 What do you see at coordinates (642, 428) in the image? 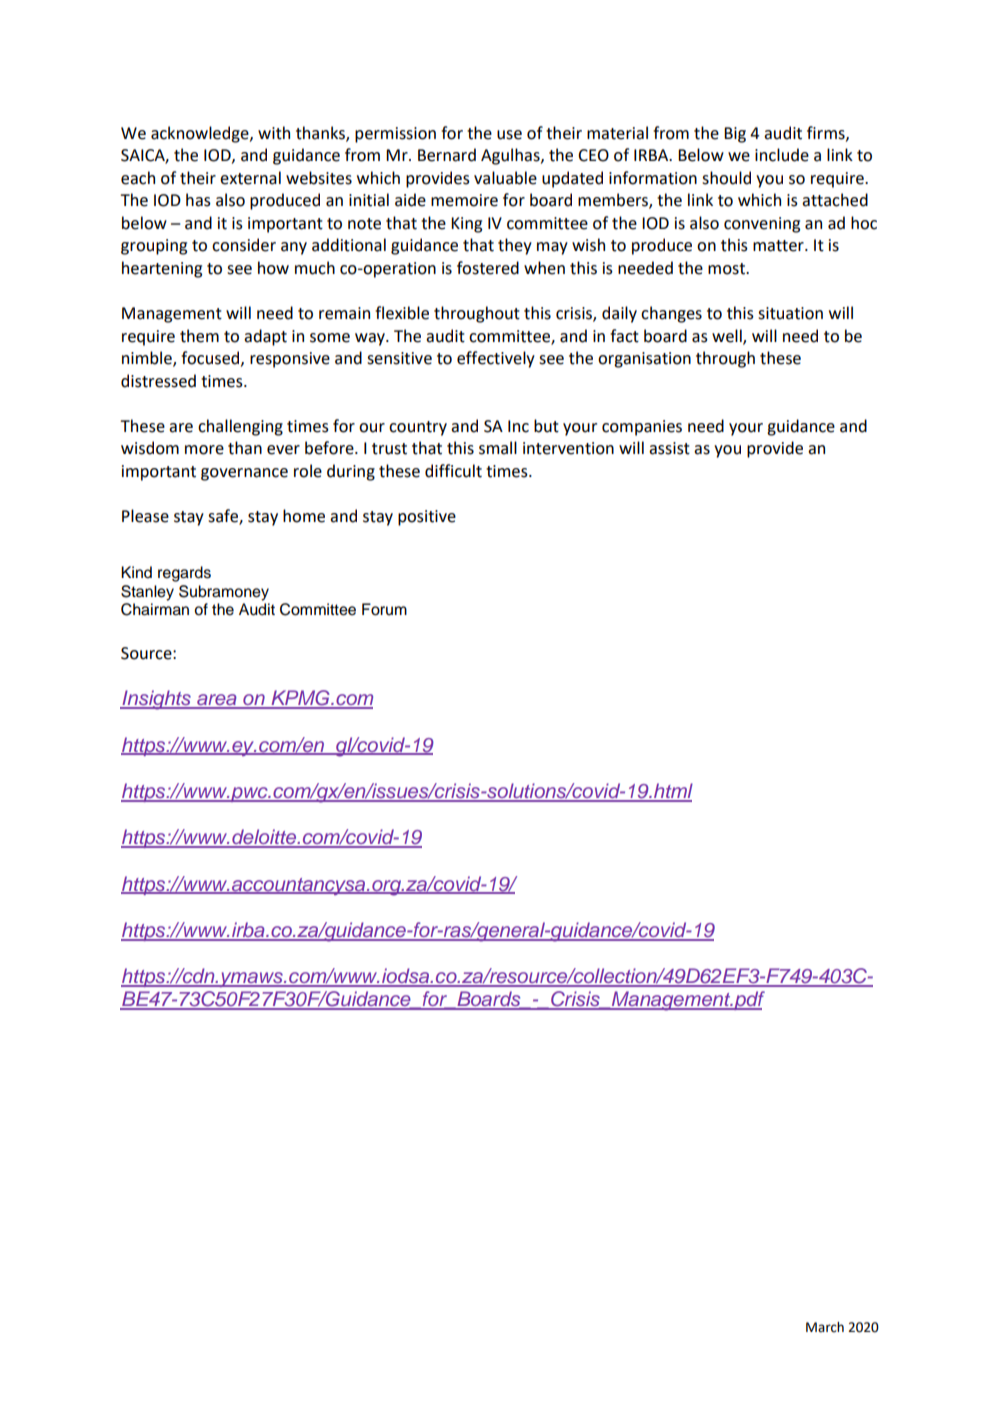
I see `companies` at bounding box center [642, 428].
